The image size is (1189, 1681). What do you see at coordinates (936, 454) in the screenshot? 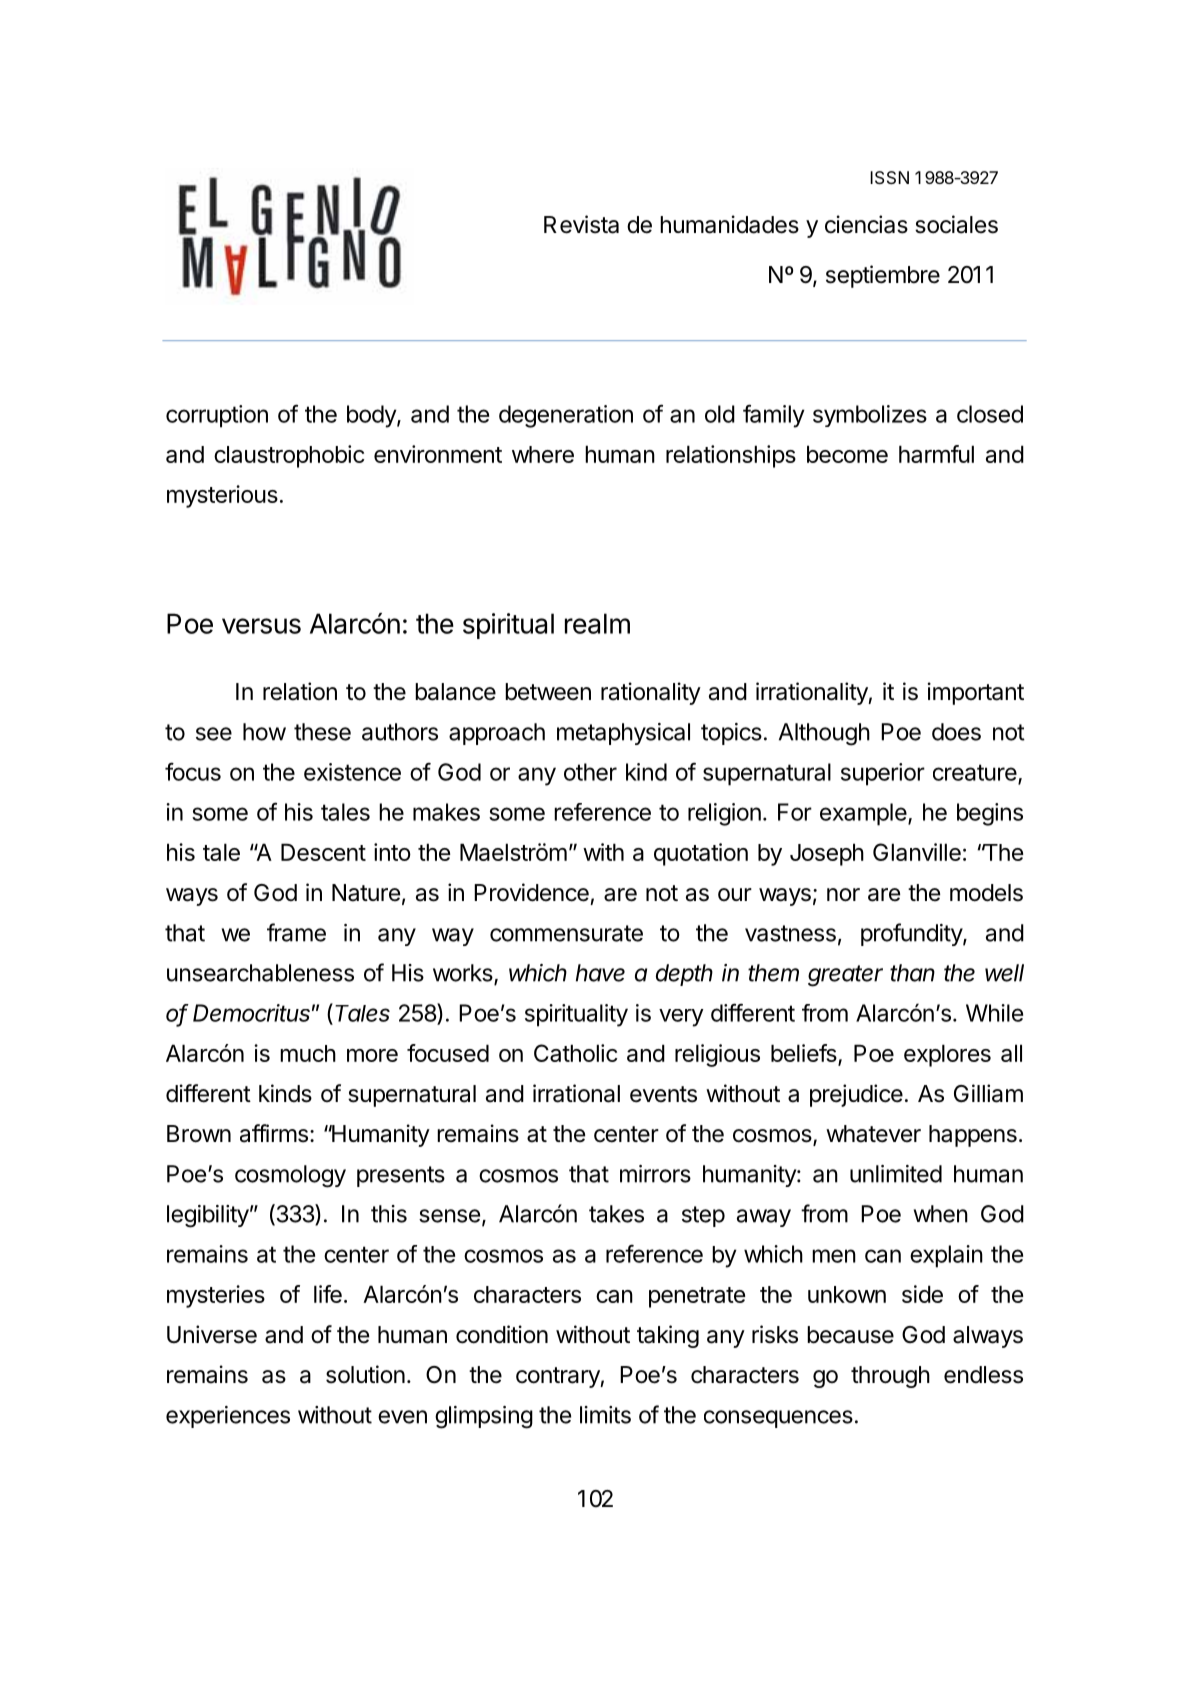
I see `harmful` at bounding box center [936, 454].
